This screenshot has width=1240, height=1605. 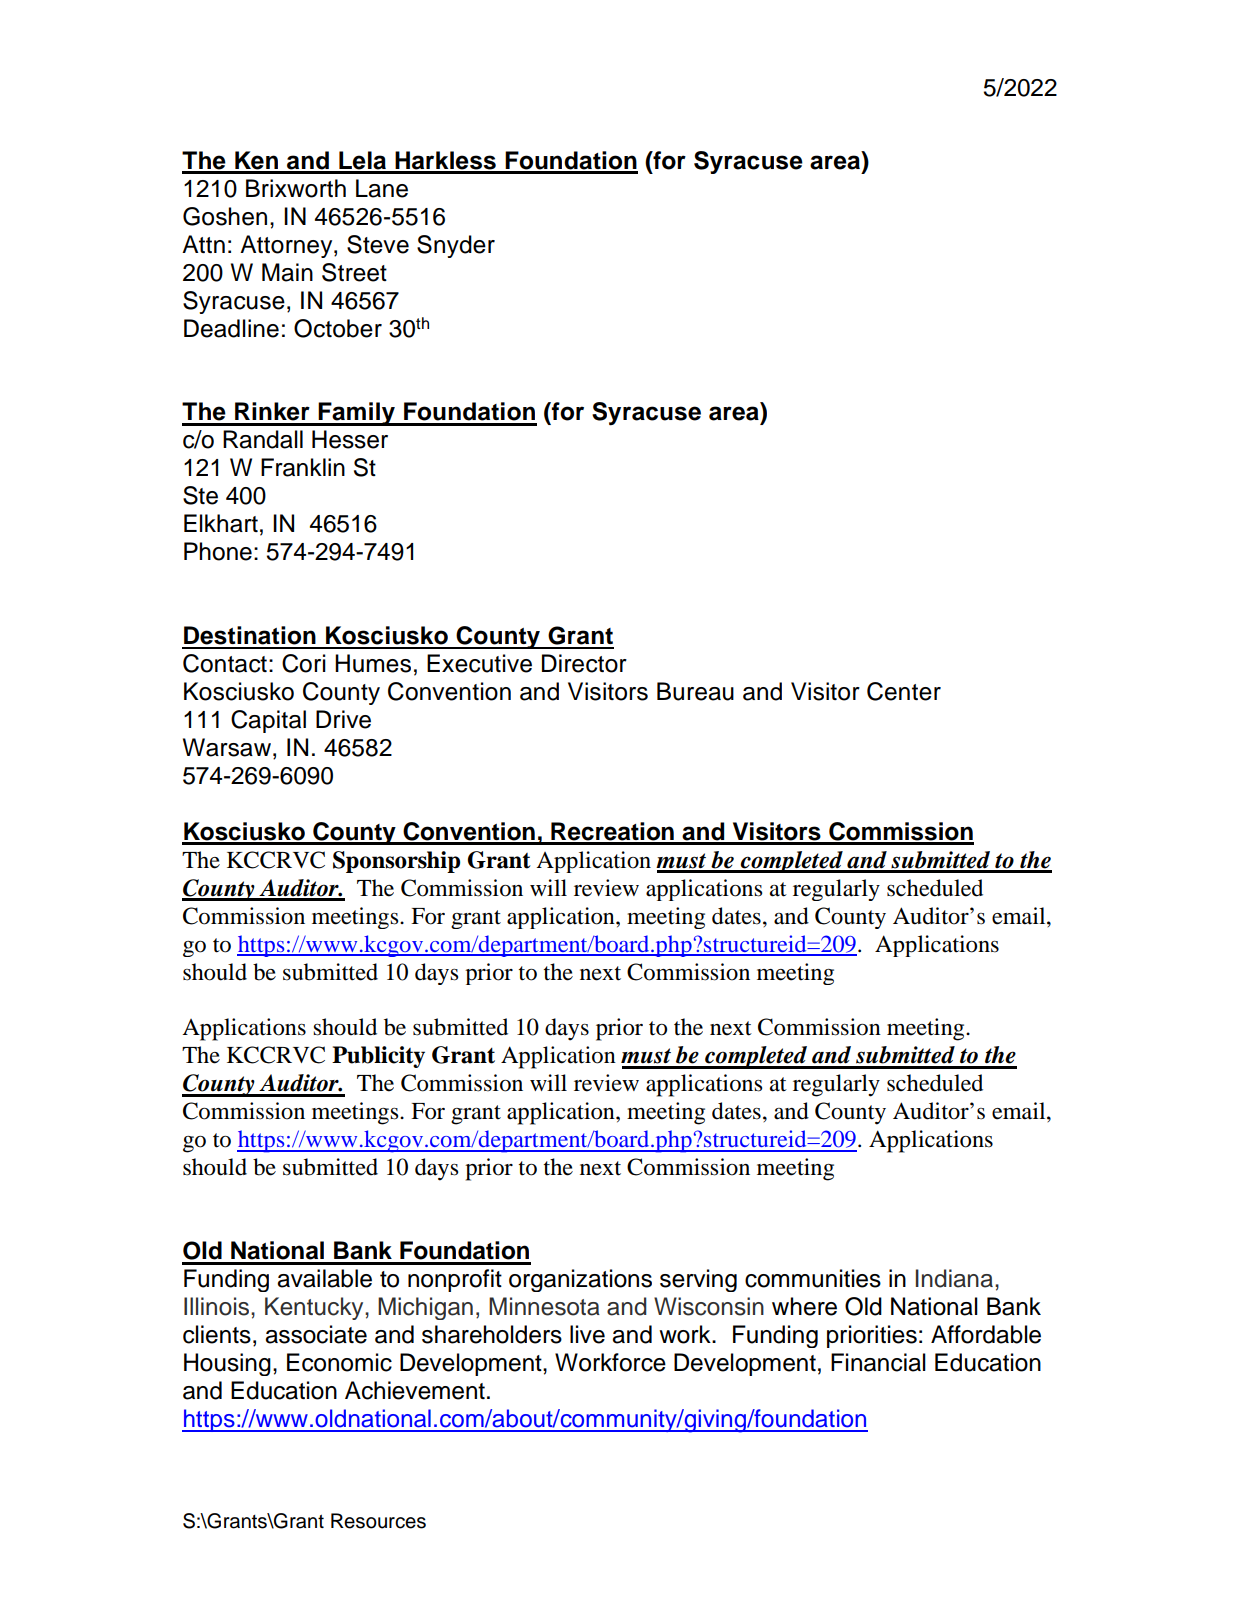 I want to click on Center, so click(x=904, y=691).
